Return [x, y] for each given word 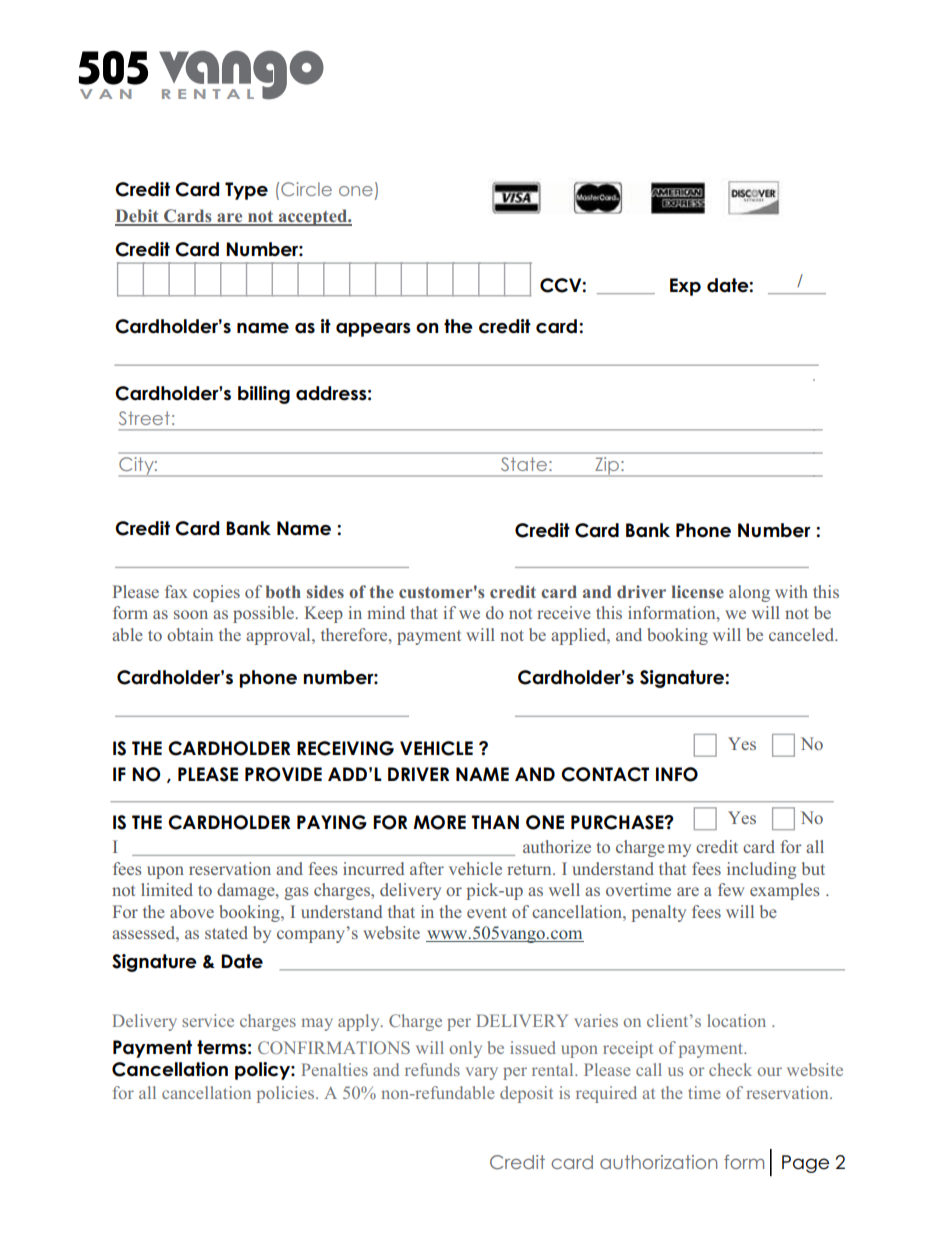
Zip [607, 465]
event [487, 912]
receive [564, 612]
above [192, 911]
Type [246, 191]
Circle [306, 189]
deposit [526, 1094]
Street [144, 418]
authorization [658, 1162]
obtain [190, 634]
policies [285, 1094]
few [731, 889]
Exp [685, 287]
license [697, 591]
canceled [803, 634]
